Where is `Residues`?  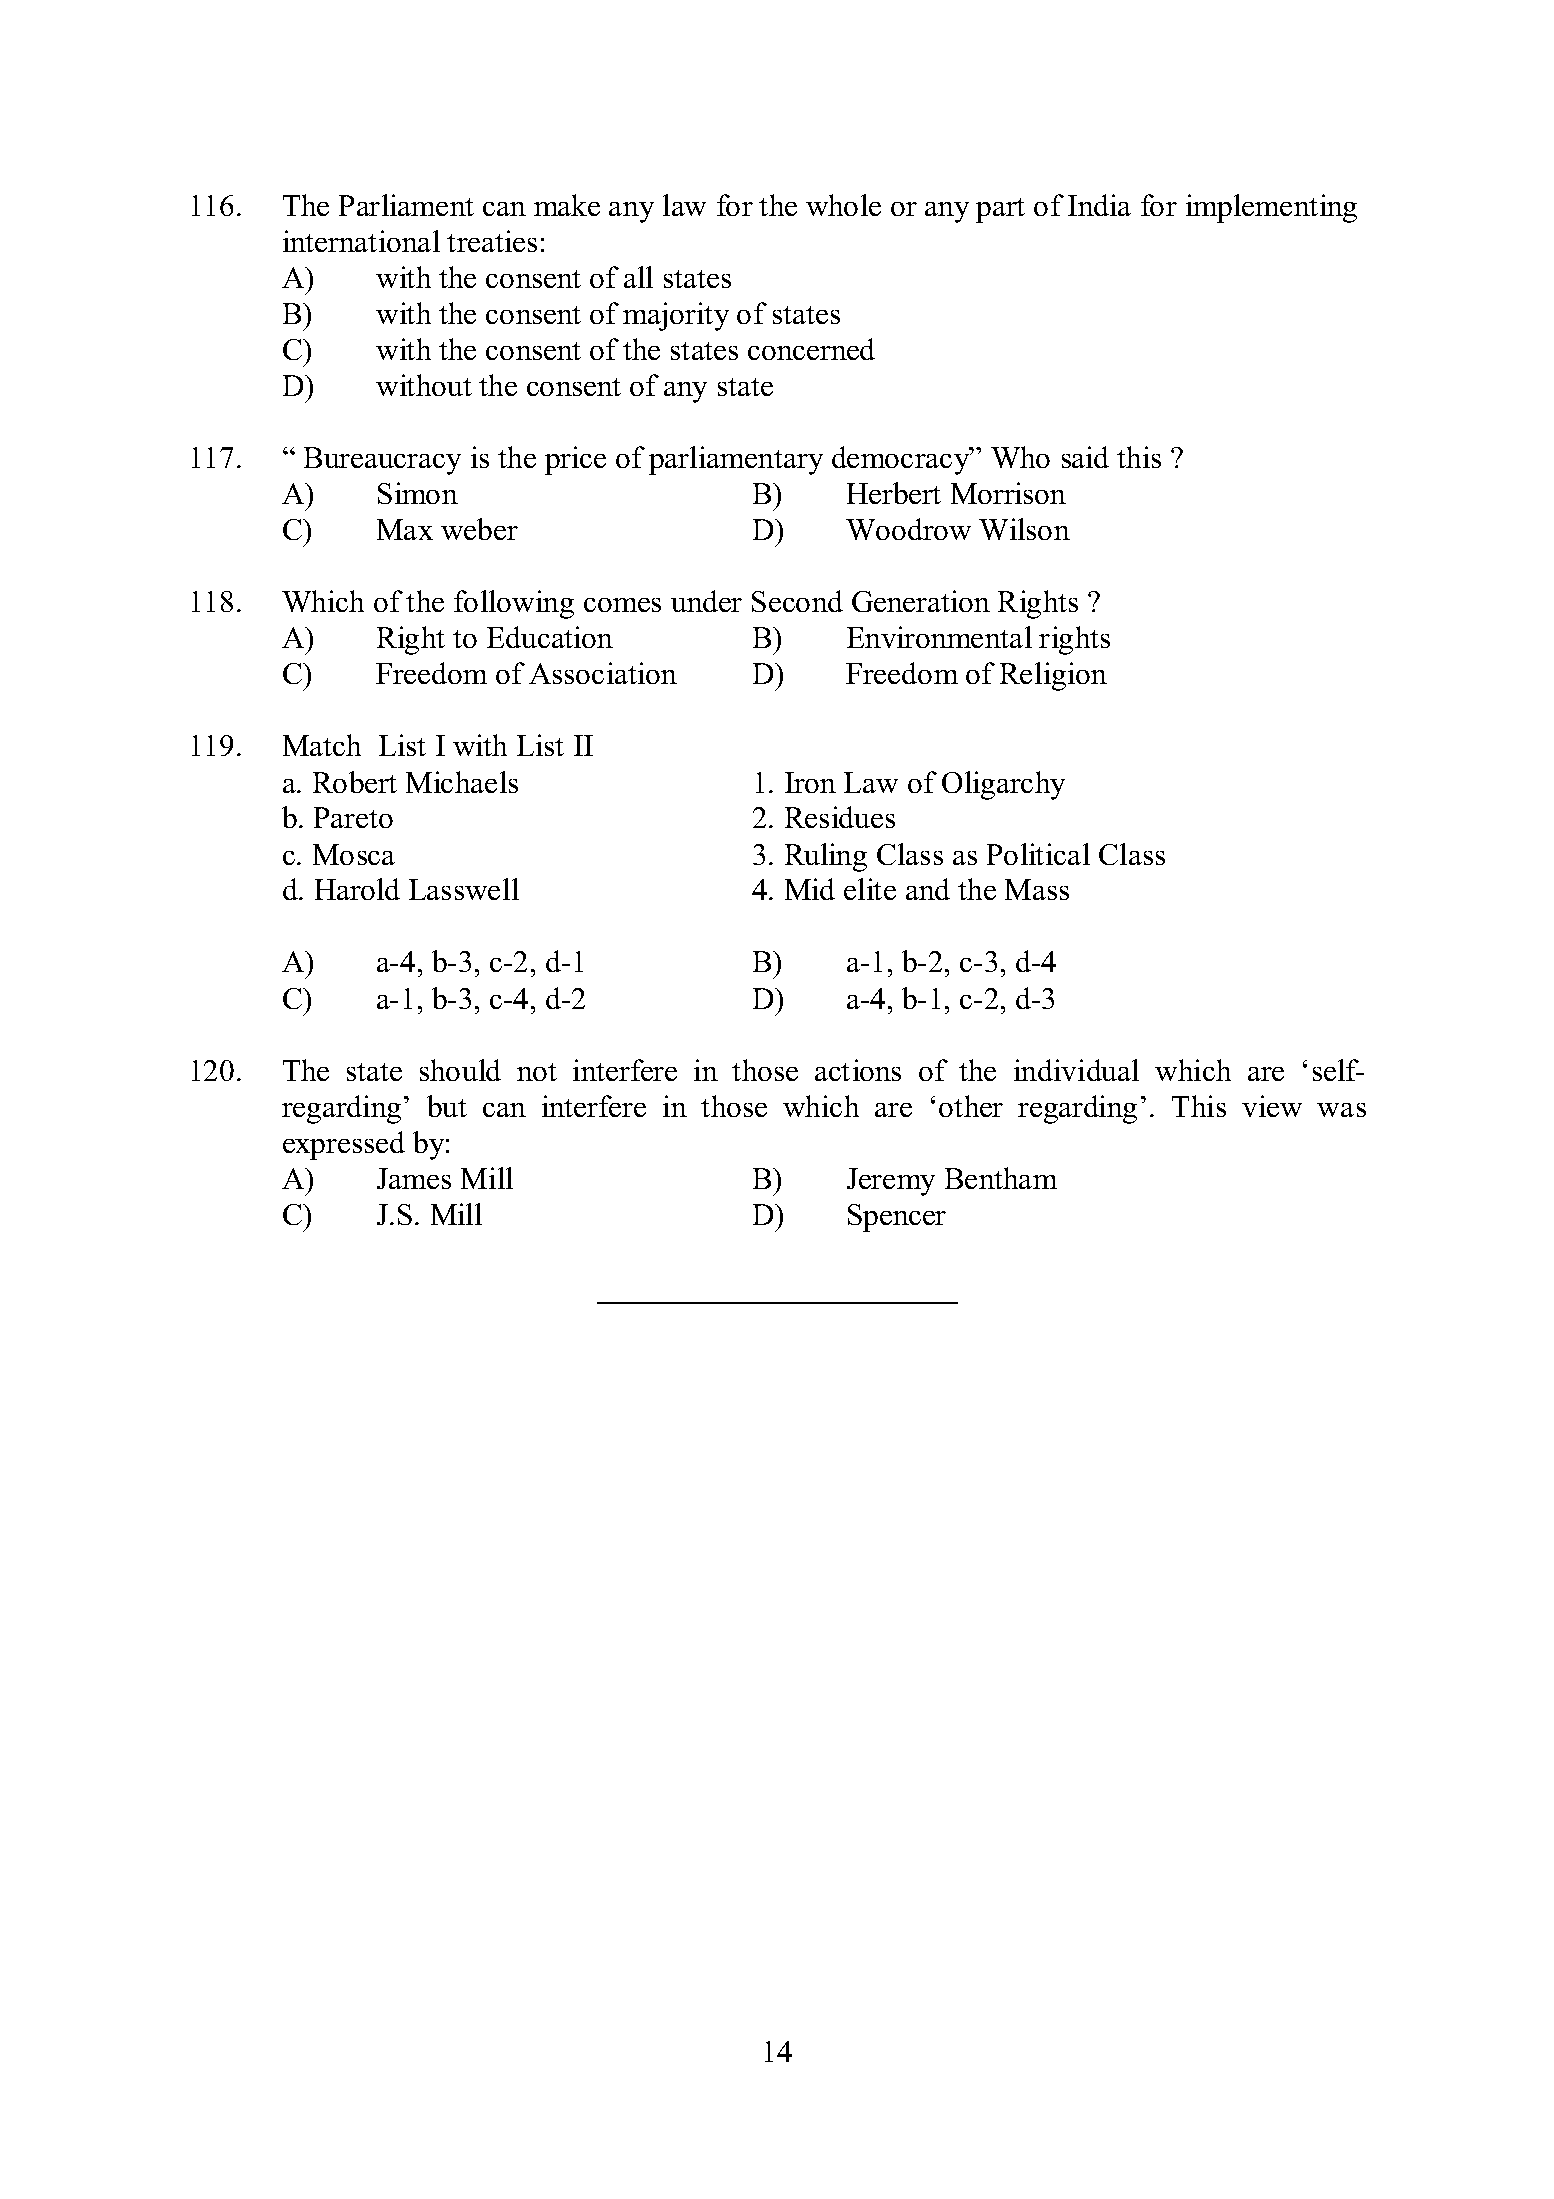 Residues is located at coordinates (840, 817).
